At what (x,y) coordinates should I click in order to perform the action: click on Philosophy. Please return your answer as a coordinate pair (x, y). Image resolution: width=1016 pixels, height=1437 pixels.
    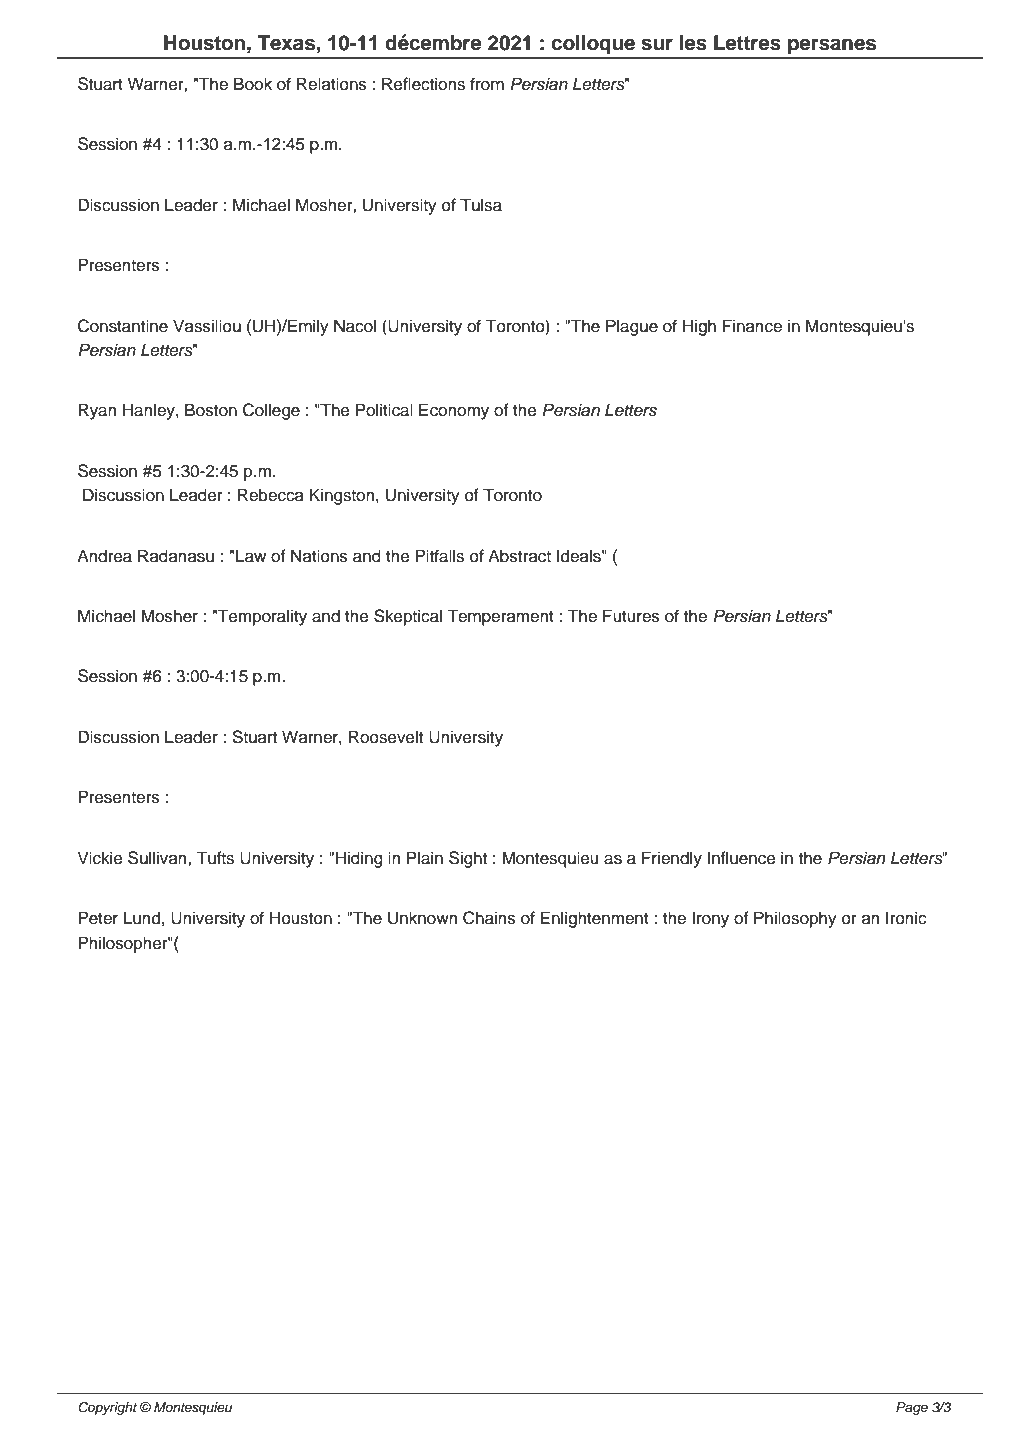
    Looking at the image, I should click on (795, 919).
